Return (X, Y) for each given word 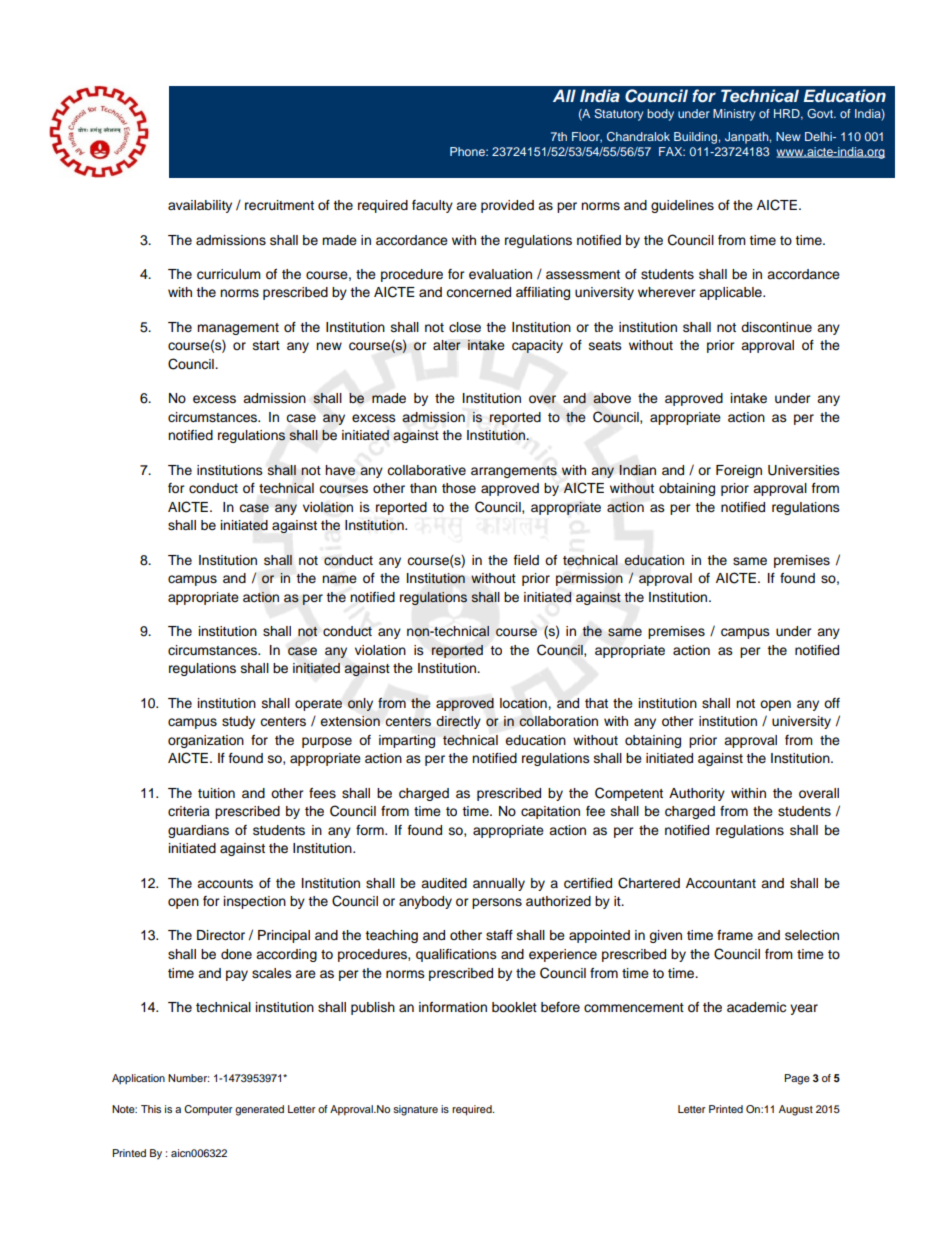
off (832, 703)
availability (200, 206)
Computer (208, 1110)
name (339, 579)
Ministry (734, 115)
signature (415, 1110)
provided (507, 206)
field (526, 560)
